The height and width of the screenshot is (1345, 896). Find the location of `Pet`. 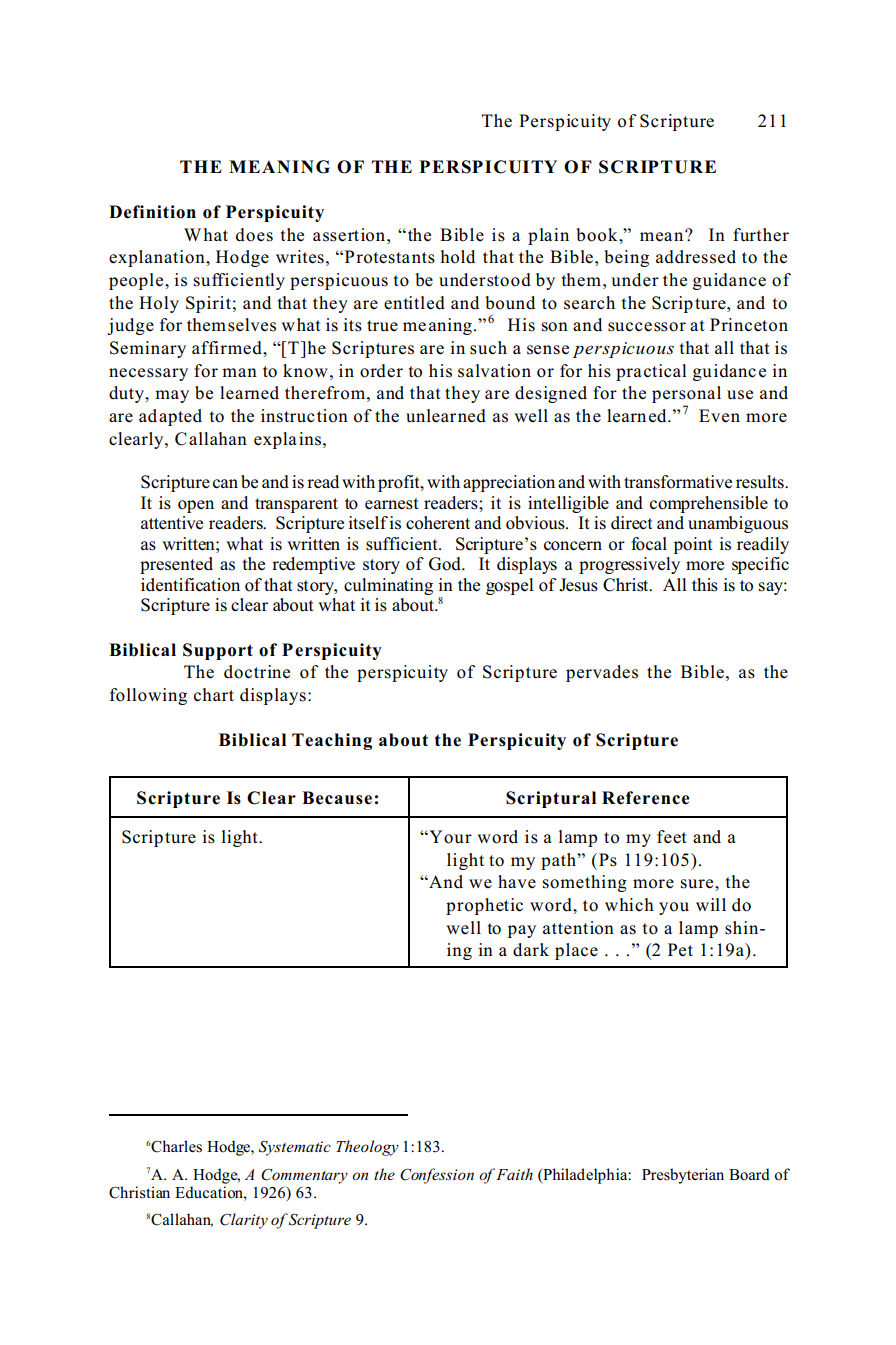

Pet is located at coordinates (680, 950).
